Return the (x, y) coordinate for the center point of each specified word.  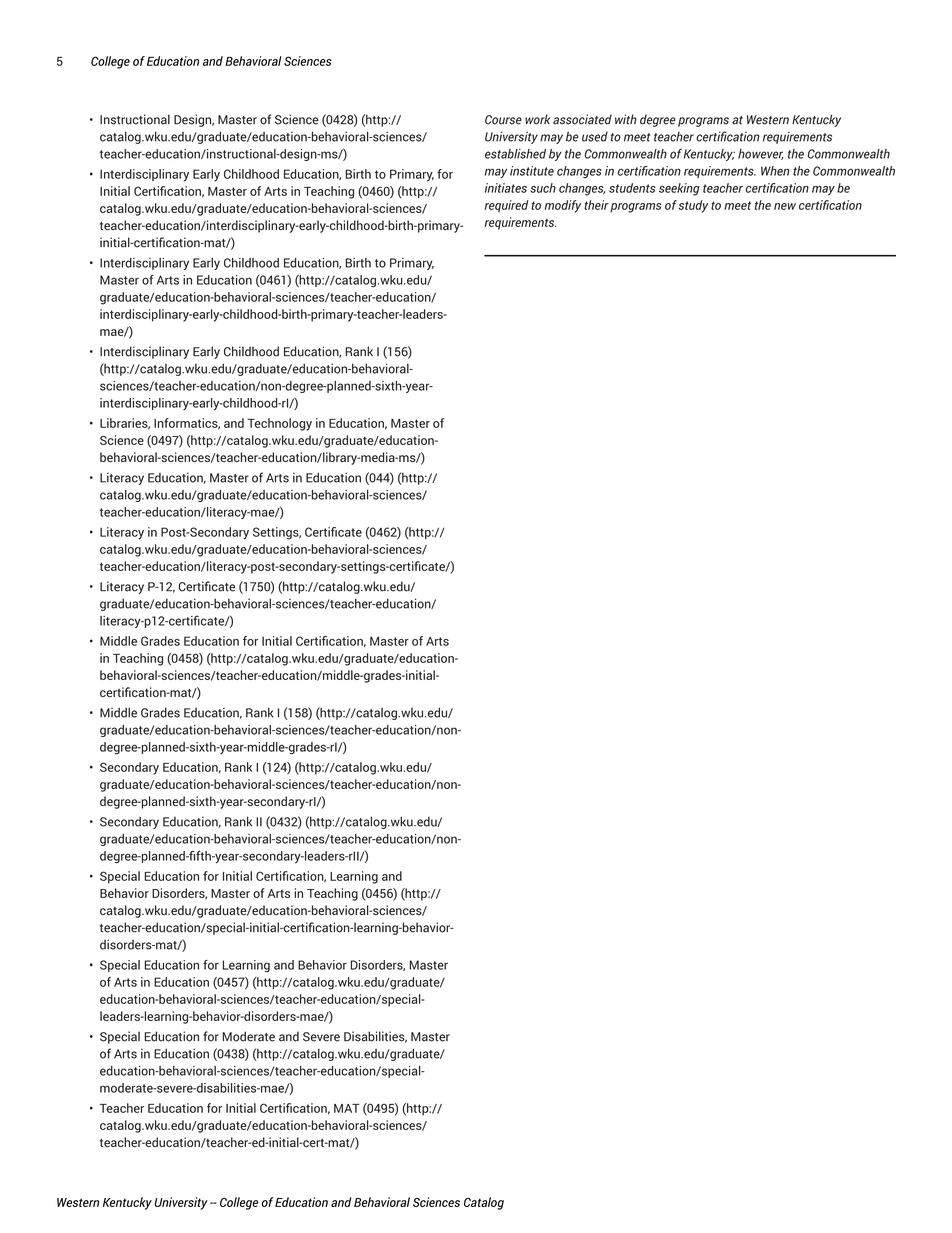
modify (563, 206)
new (785, 206)
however (761, 154)
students (632, 188)
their (596, 205)
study (693, 206)
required (506, 206)
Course (503, 120)
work (537, 119)
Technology (279, 424)
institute (532, 171)
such (543, 188)
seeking (679, 189)
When (775, 171)
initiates (506, 188)
